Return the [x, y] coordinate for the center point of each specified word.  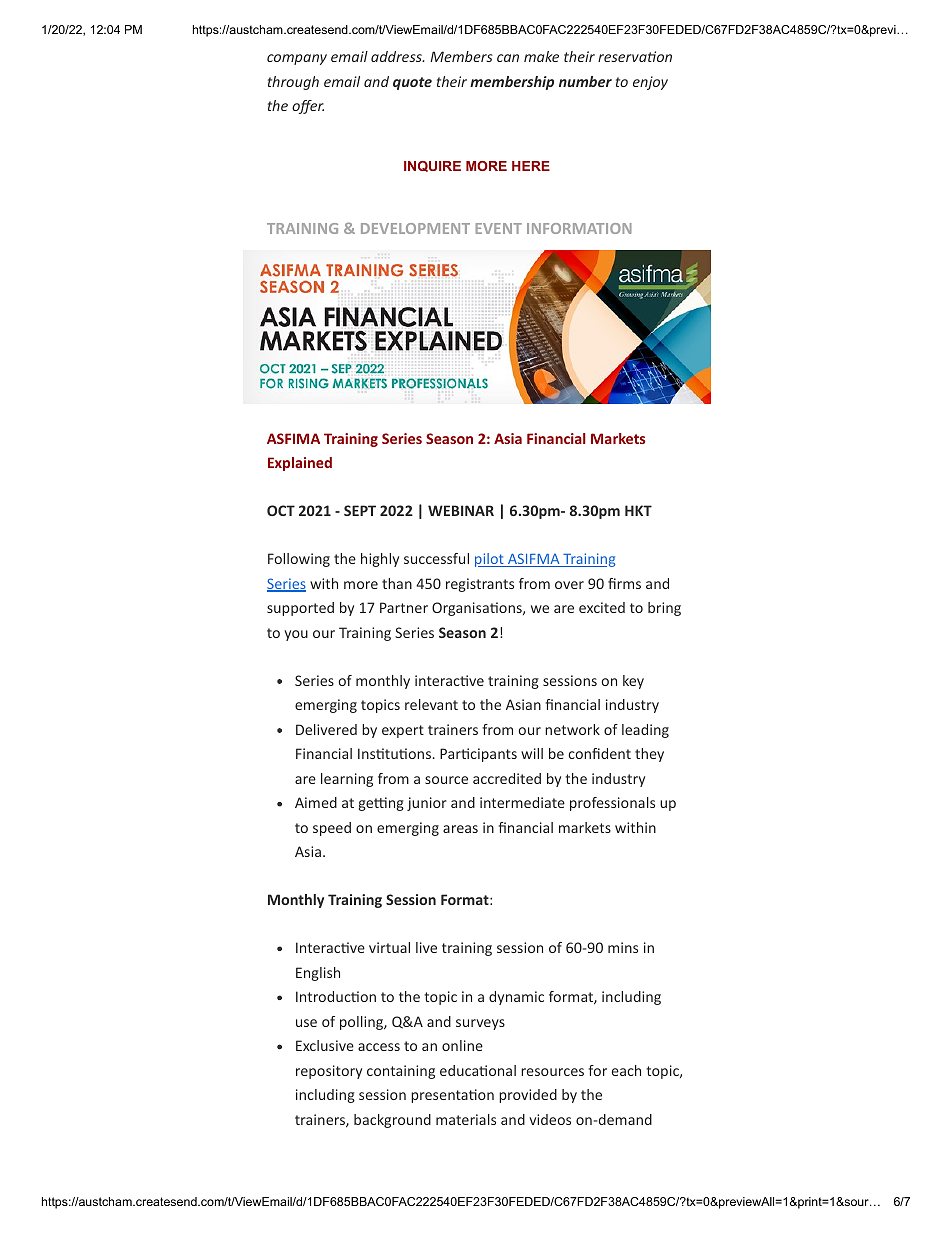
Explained [300, 464]
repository [329, 1072]
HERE [531, 166]
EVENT [499, 228]
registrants [480, 585]
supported [300, 609]
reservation [635, 56]
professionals [612, 804]
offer [308, 107]
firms [624, 583]
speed [332, 829]
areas [460, 829]
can [508, 58]
